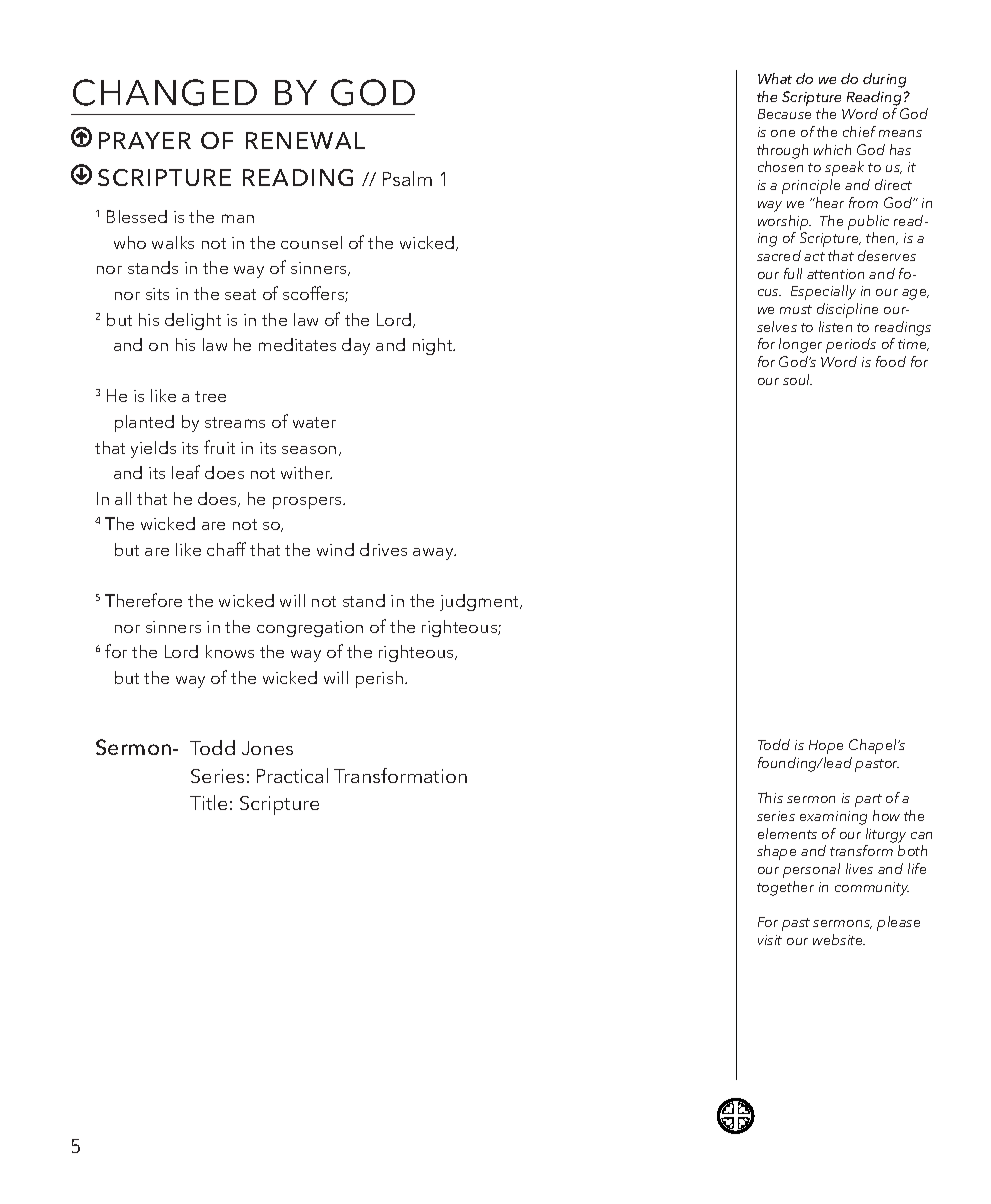 The image size is (991, 1204). What do you see at coordinates (784, 114) in the document?
I see `Because` at bounding box center [784, 114].
